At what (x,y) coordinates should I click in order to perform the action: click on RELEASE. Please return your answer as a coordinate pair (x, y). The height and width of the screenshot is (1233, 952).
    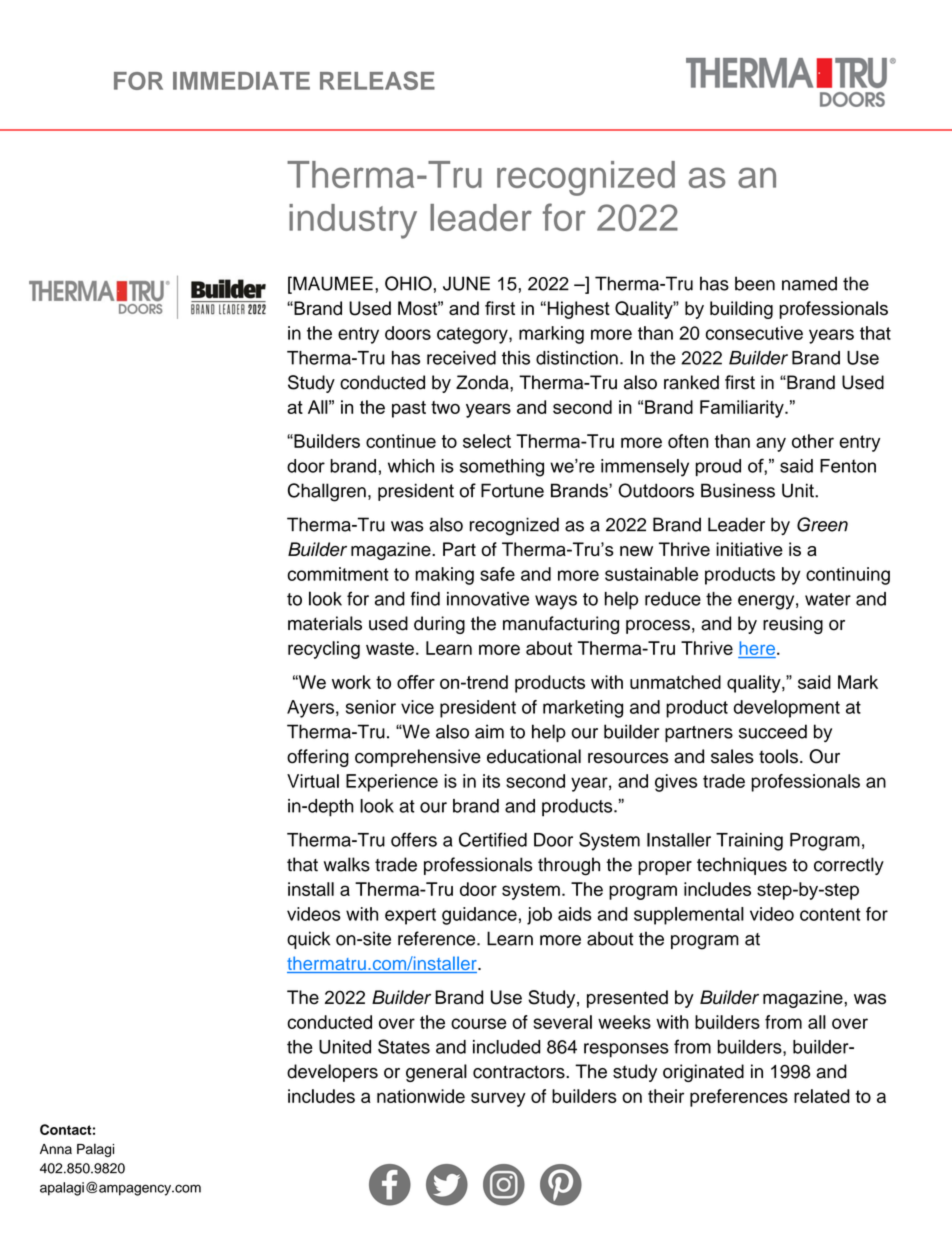
    Looking at the image, I should click on (377, 80).
